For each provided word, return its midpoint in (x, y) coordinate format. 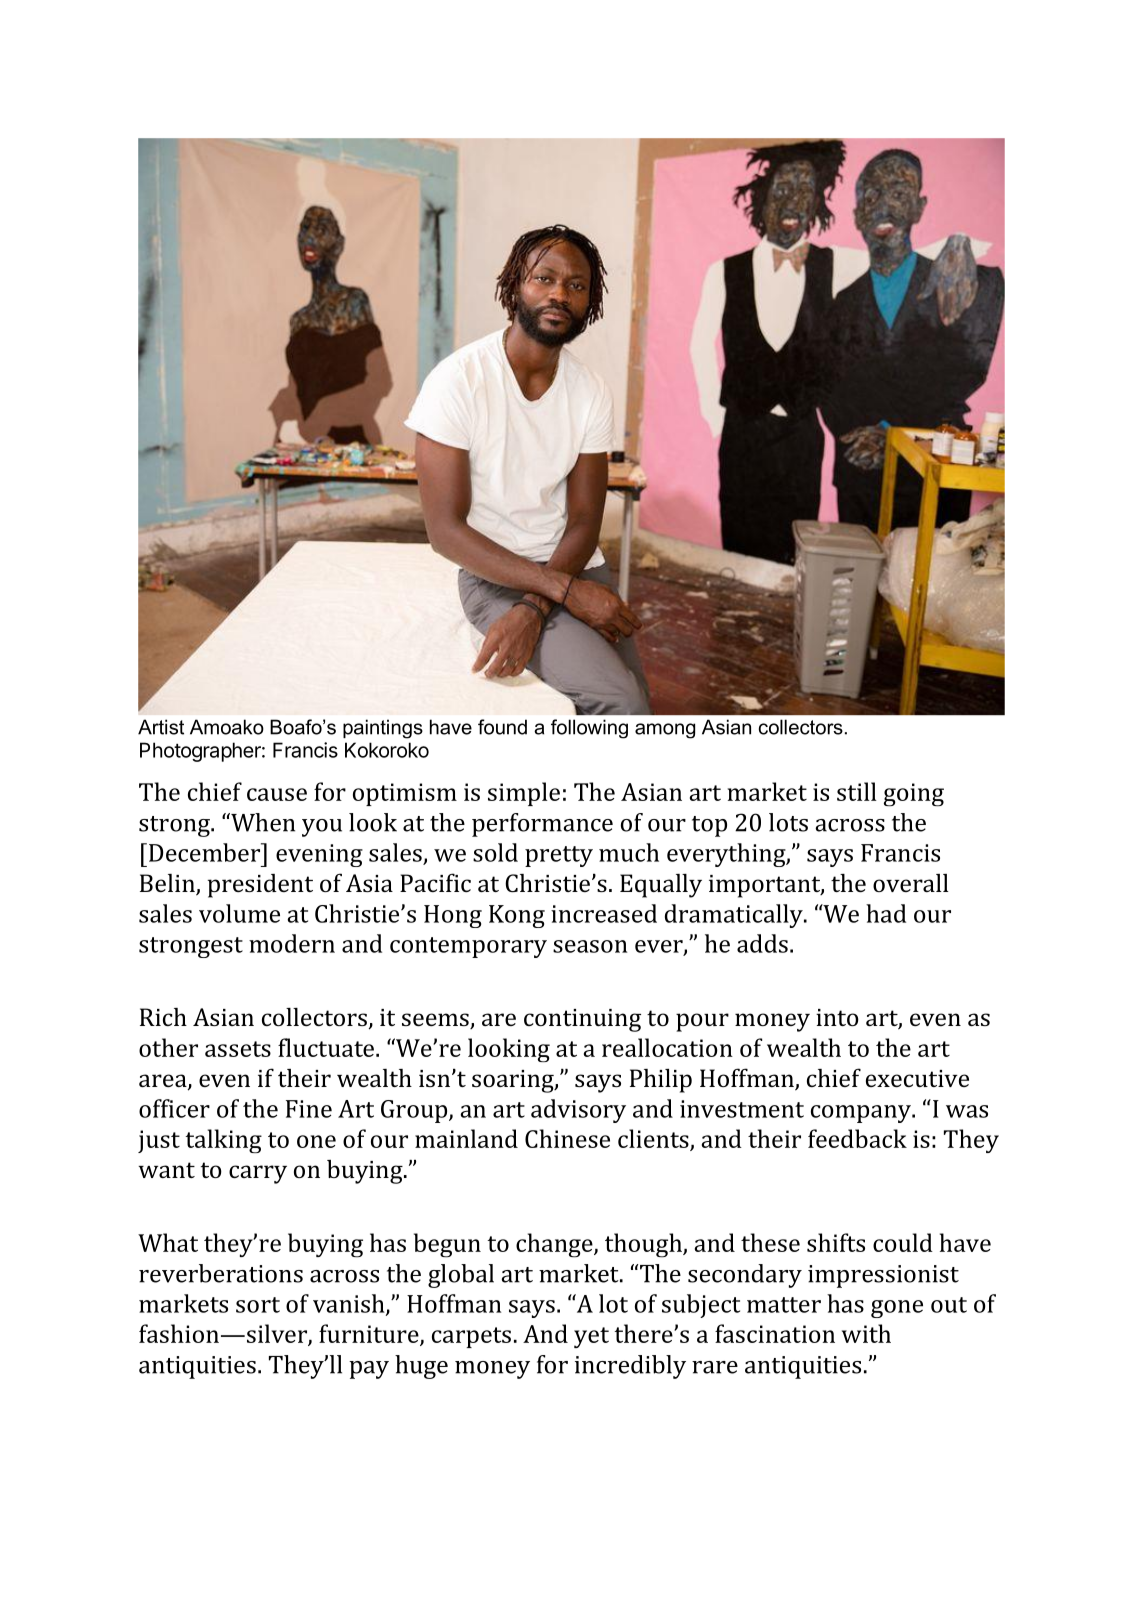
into (837, 1017)
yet (591, 1337)
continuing (582, 1020)
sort (258, 1305)
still (857, 791)
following (589, 729)
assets (238, 1049)
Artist (161, 727)
